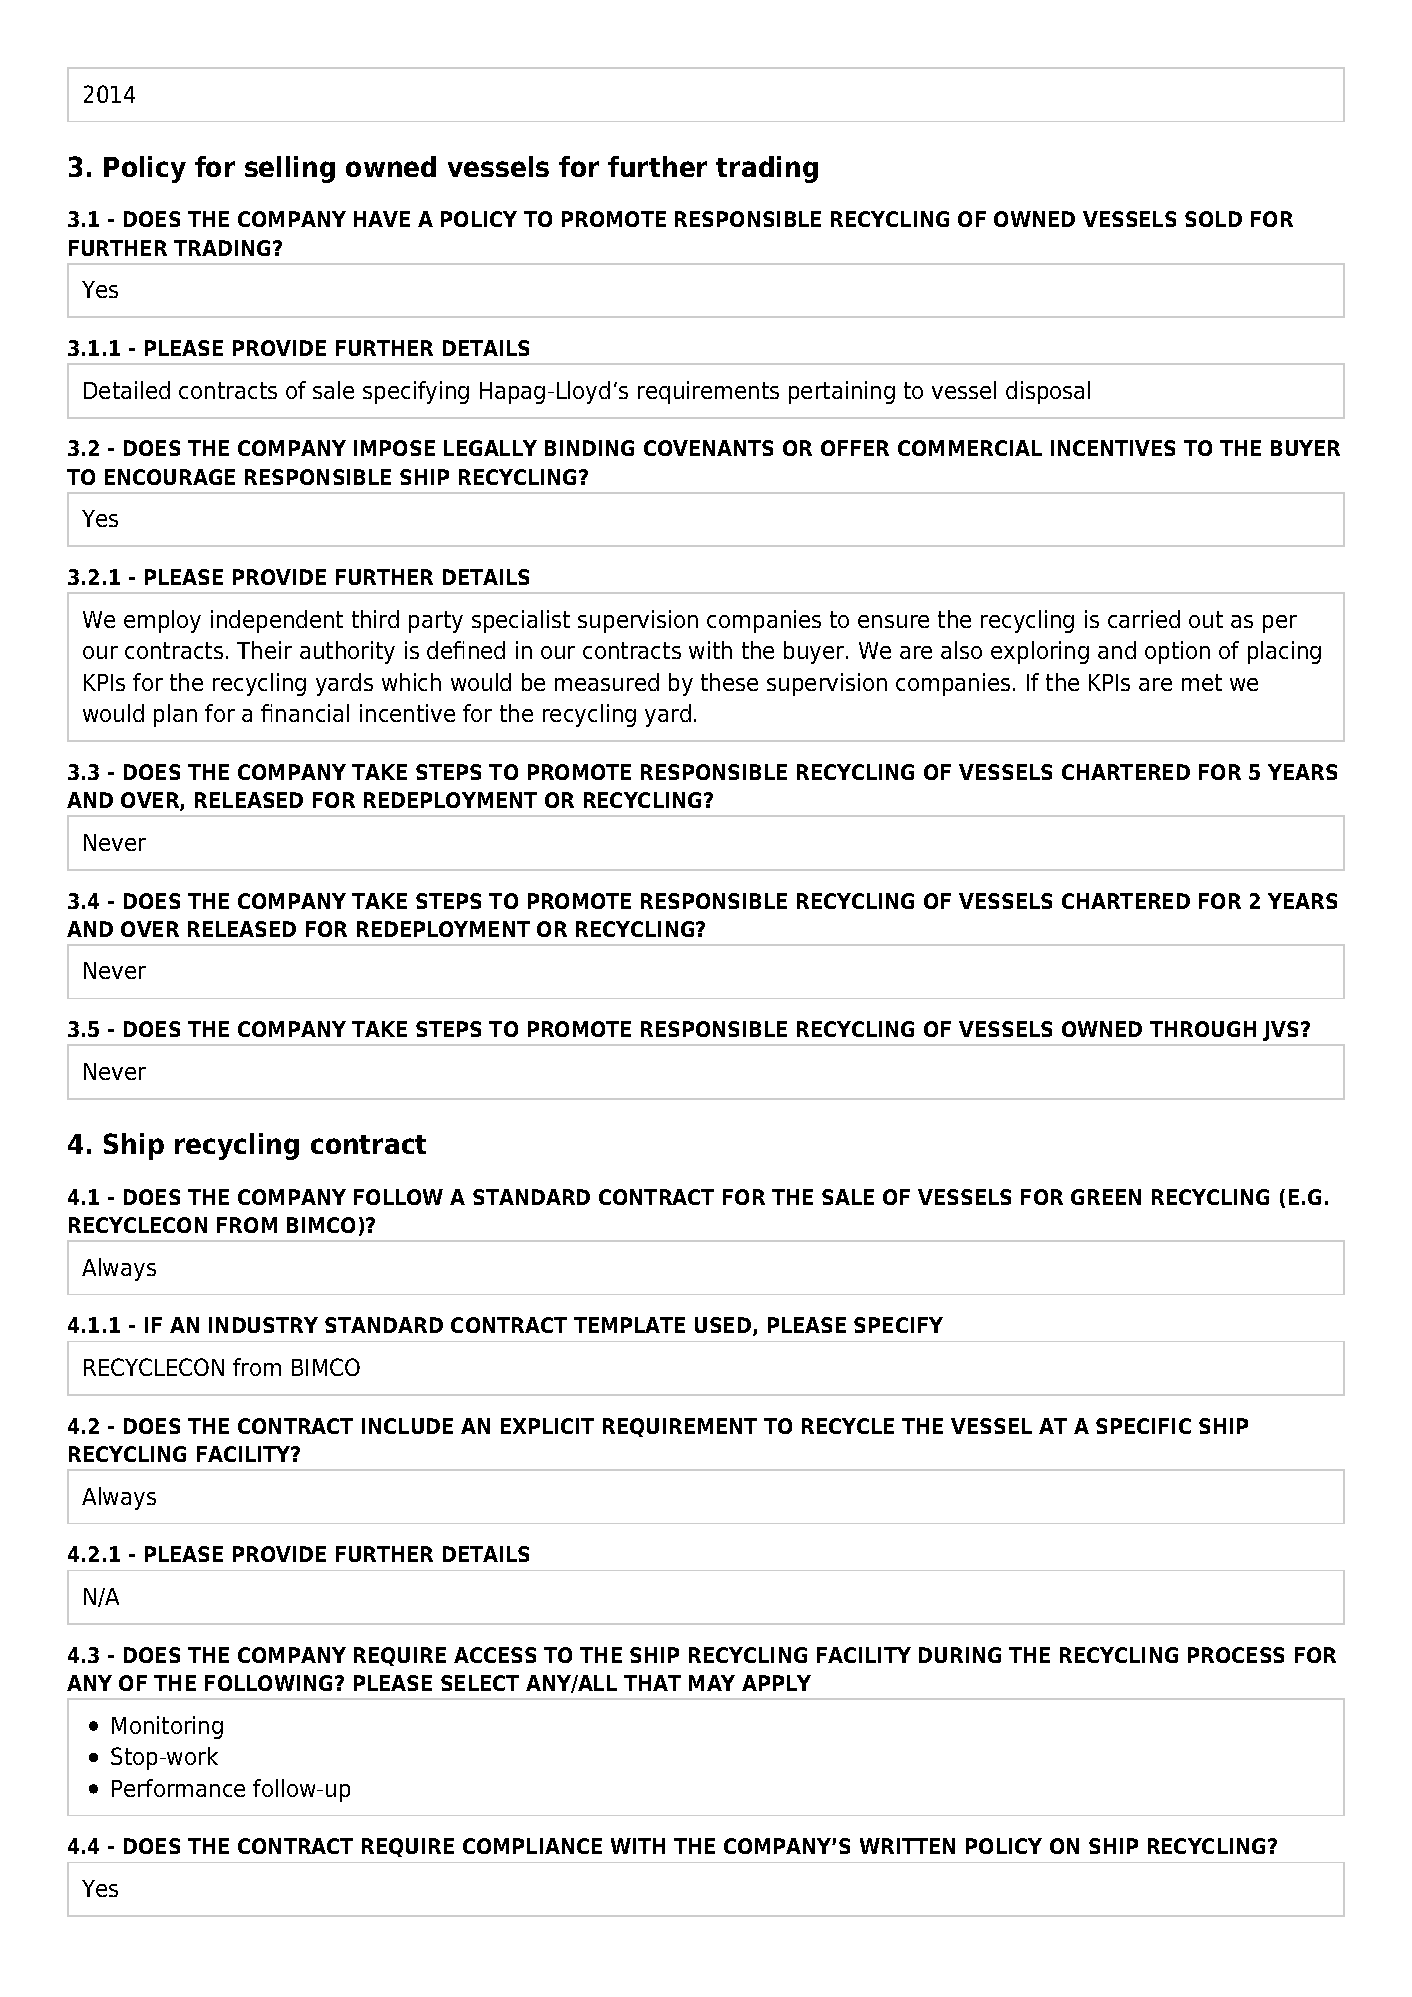 The height and width of the image is (1997, 1412). I want to click on pertaining, so click(842, 392).
